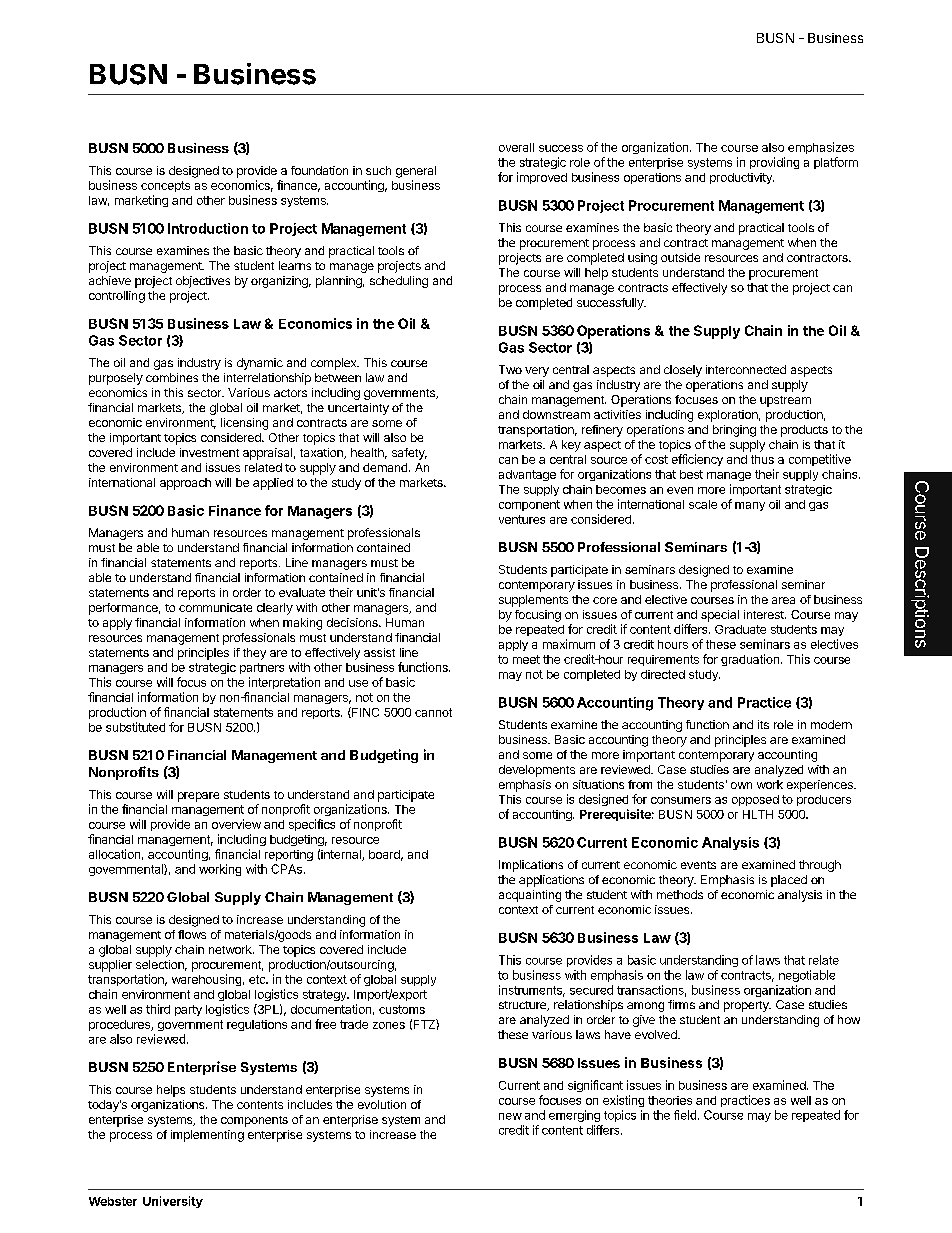 This screenshot has height=1233, width=952. What do you see at coordinates (165, 186) in the screenshot?
I see `concepts` at bounding box center [165, 186].
